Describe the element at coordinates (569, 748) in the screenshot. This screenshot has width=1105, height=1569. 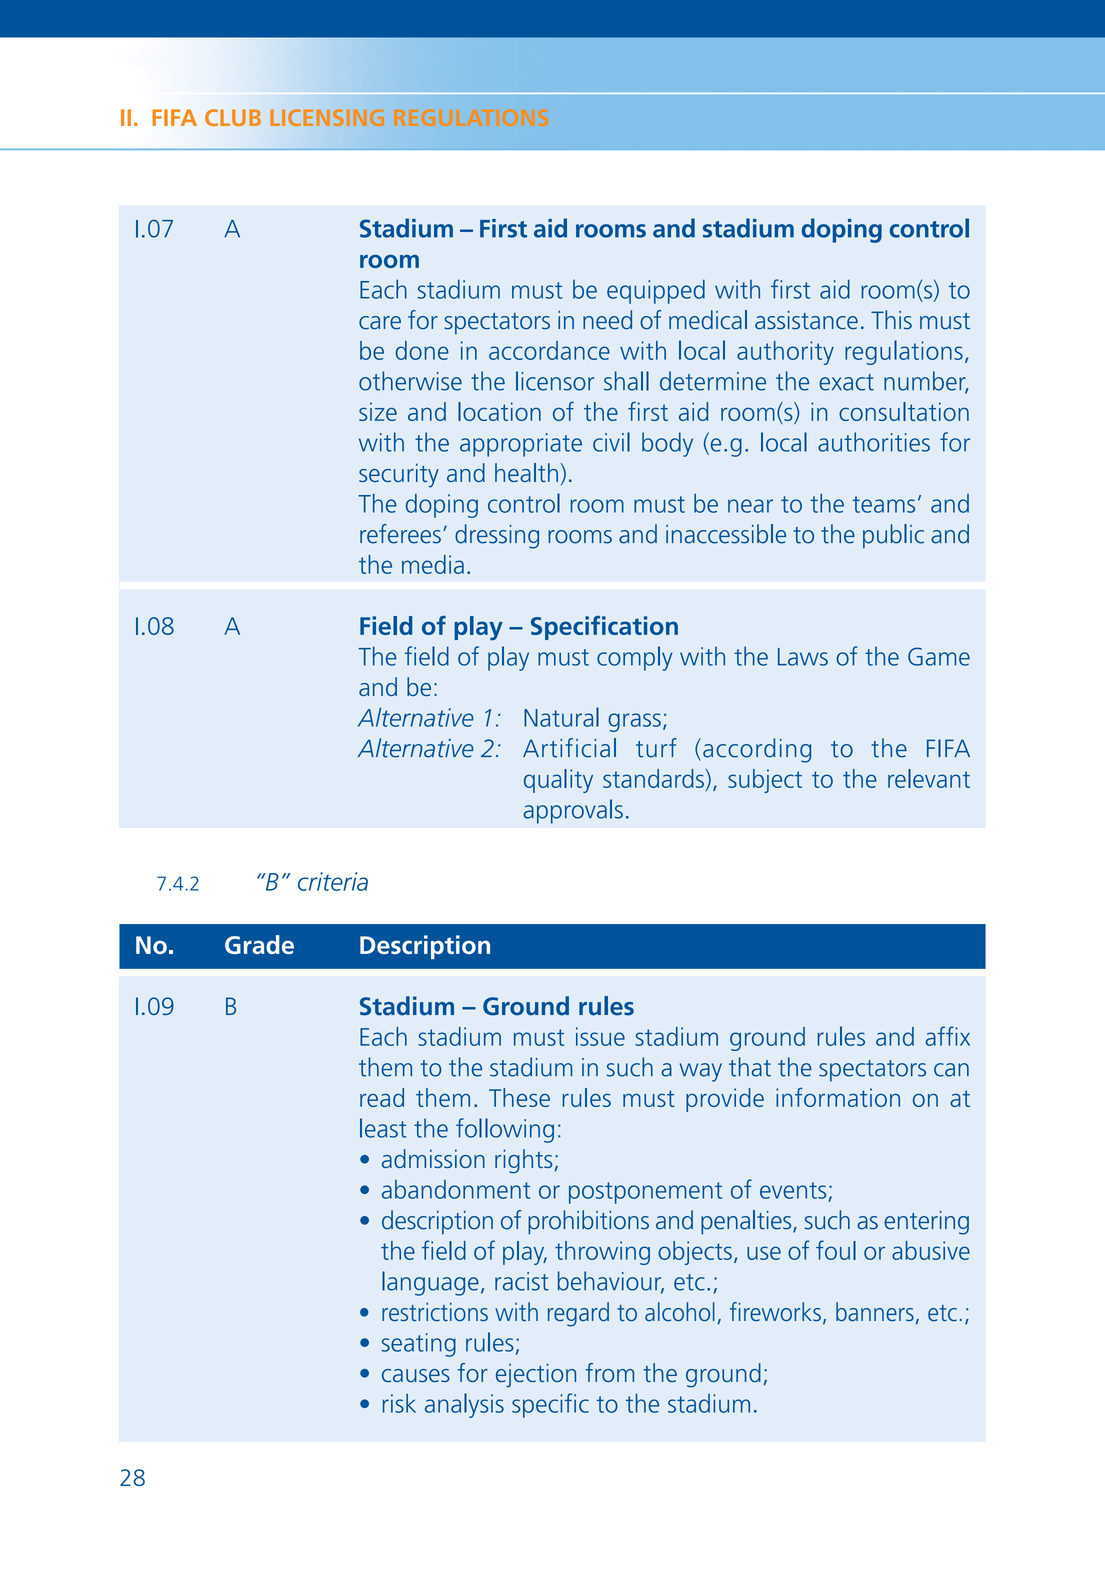
I see `Artificial` at that location.
